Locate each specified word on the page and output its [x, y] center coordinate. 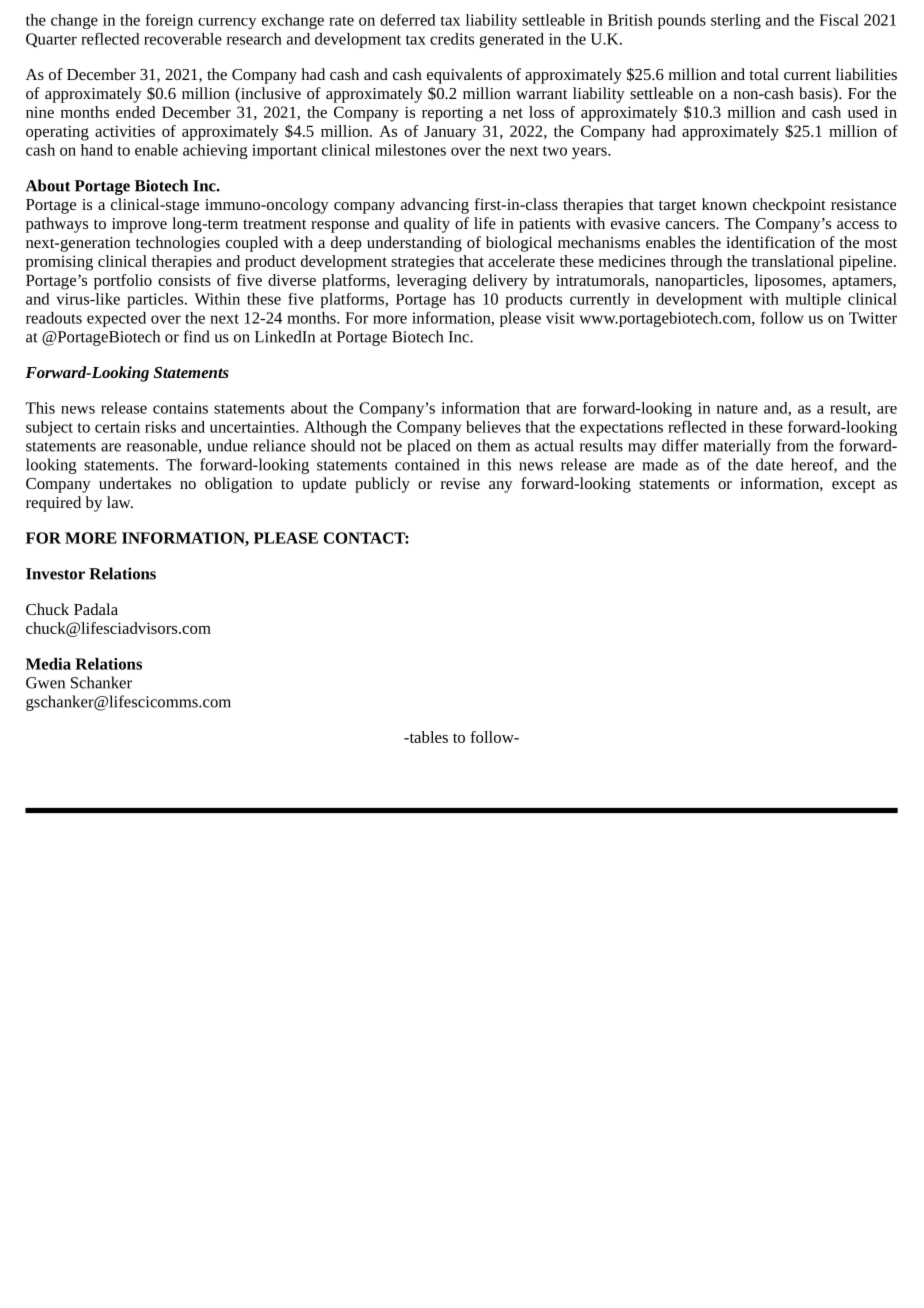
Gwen [45, 683]
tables [427, 737]
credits [452, 39]
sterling [736, 21]
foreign [169, 21]
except [853, 486]
